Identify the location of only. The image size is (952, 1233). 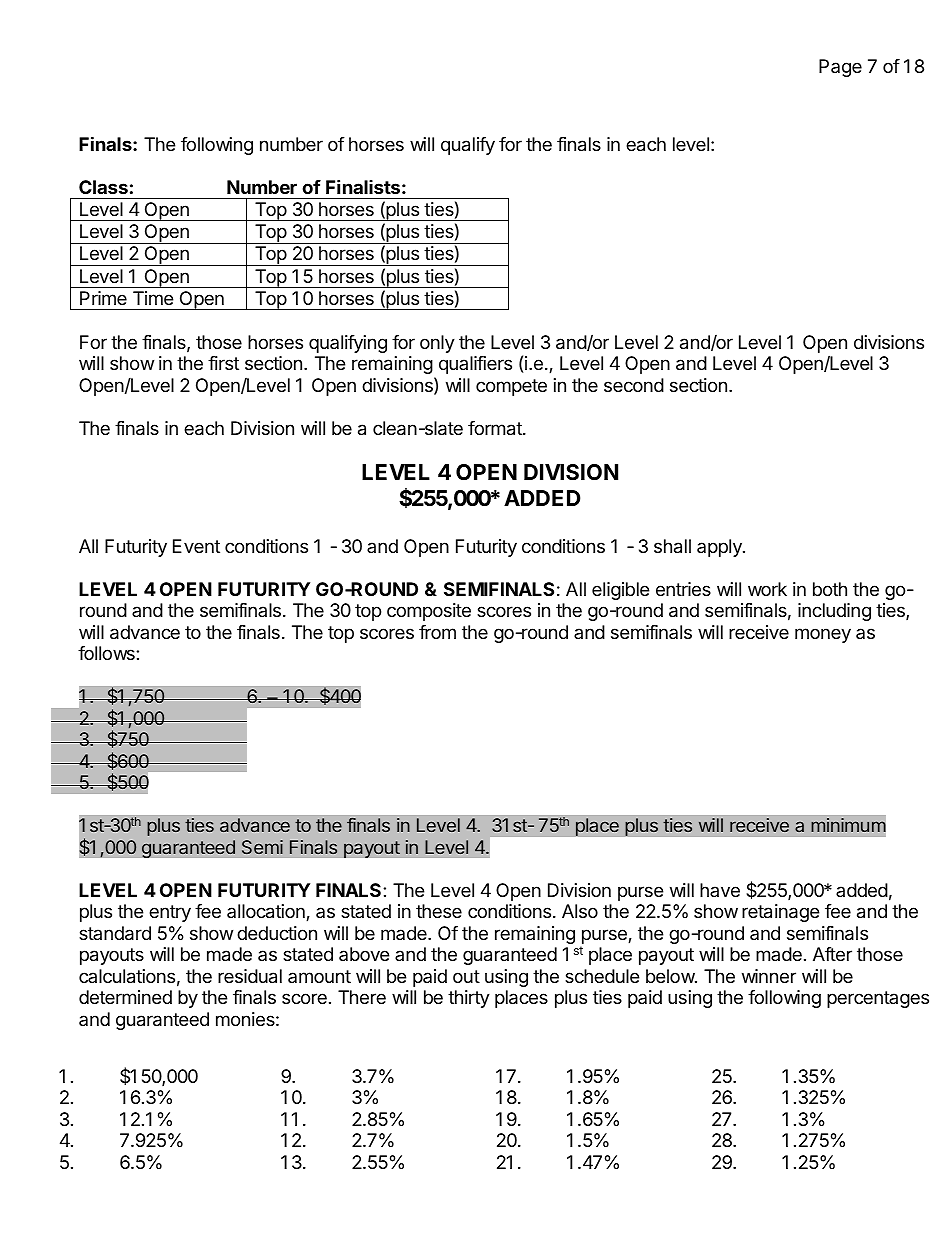
(437, 344).
